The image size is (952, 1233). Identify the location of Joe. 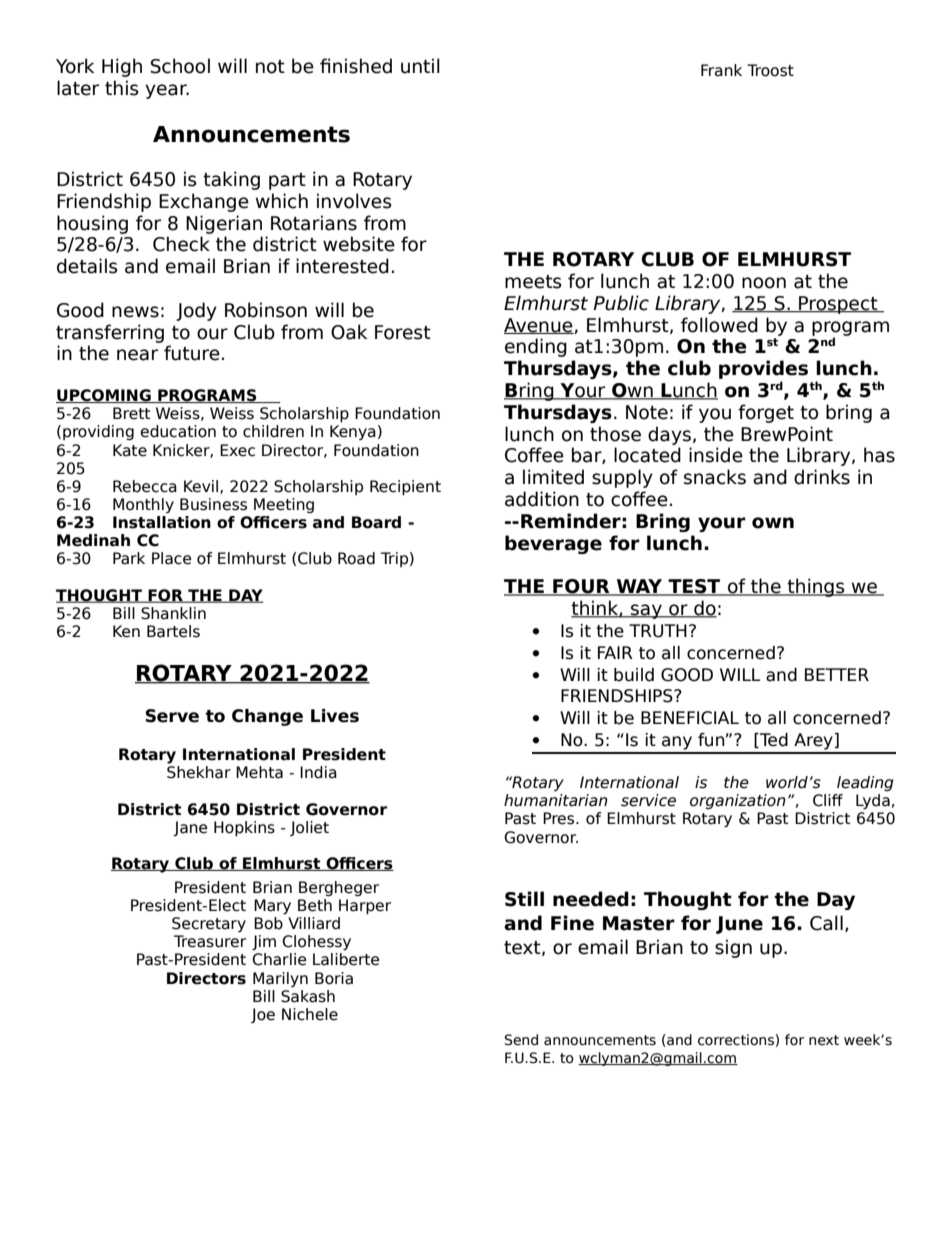
(263, 1015).
